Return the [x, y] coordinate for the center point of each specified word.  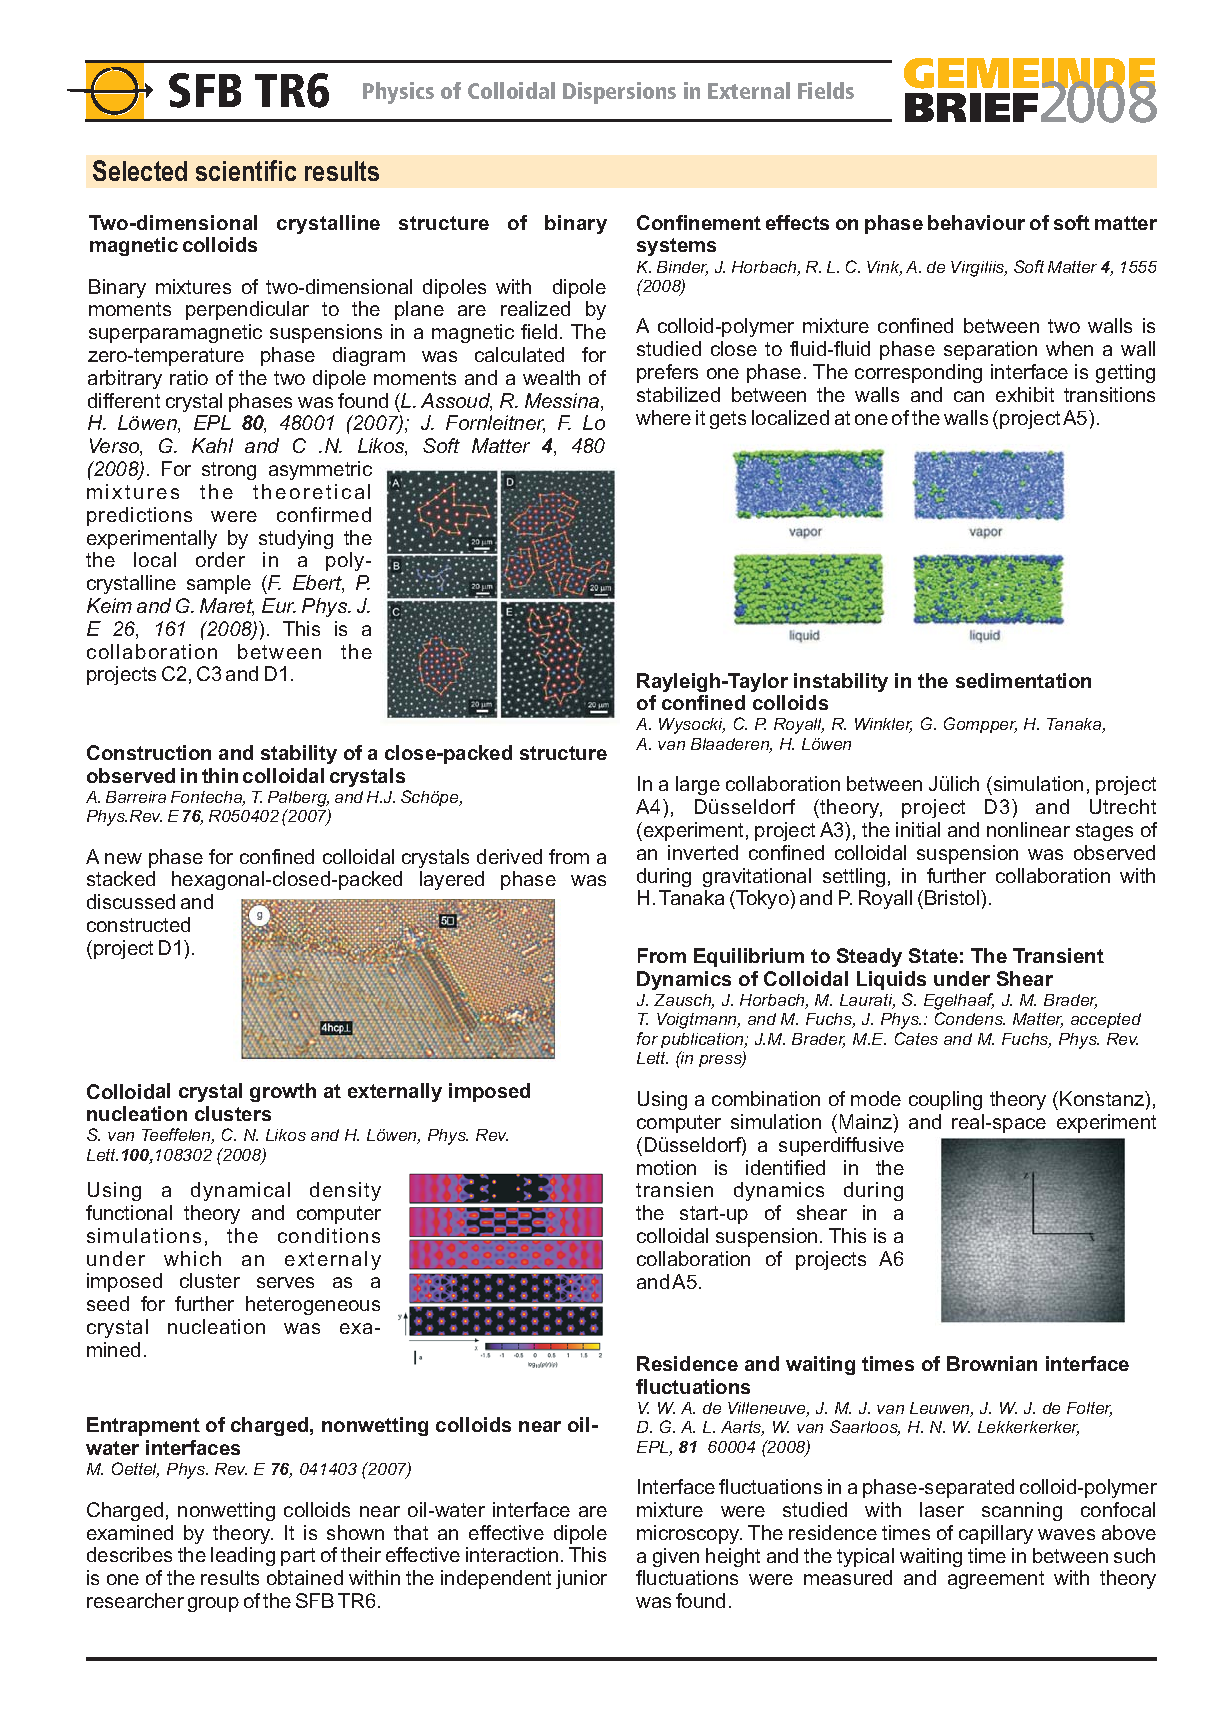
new [123, 858]
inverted [703, 852]
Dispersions [619, 93]
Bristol [953, 897]
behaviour [976, 222]
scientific [246, 170]
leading [243, 1556]
